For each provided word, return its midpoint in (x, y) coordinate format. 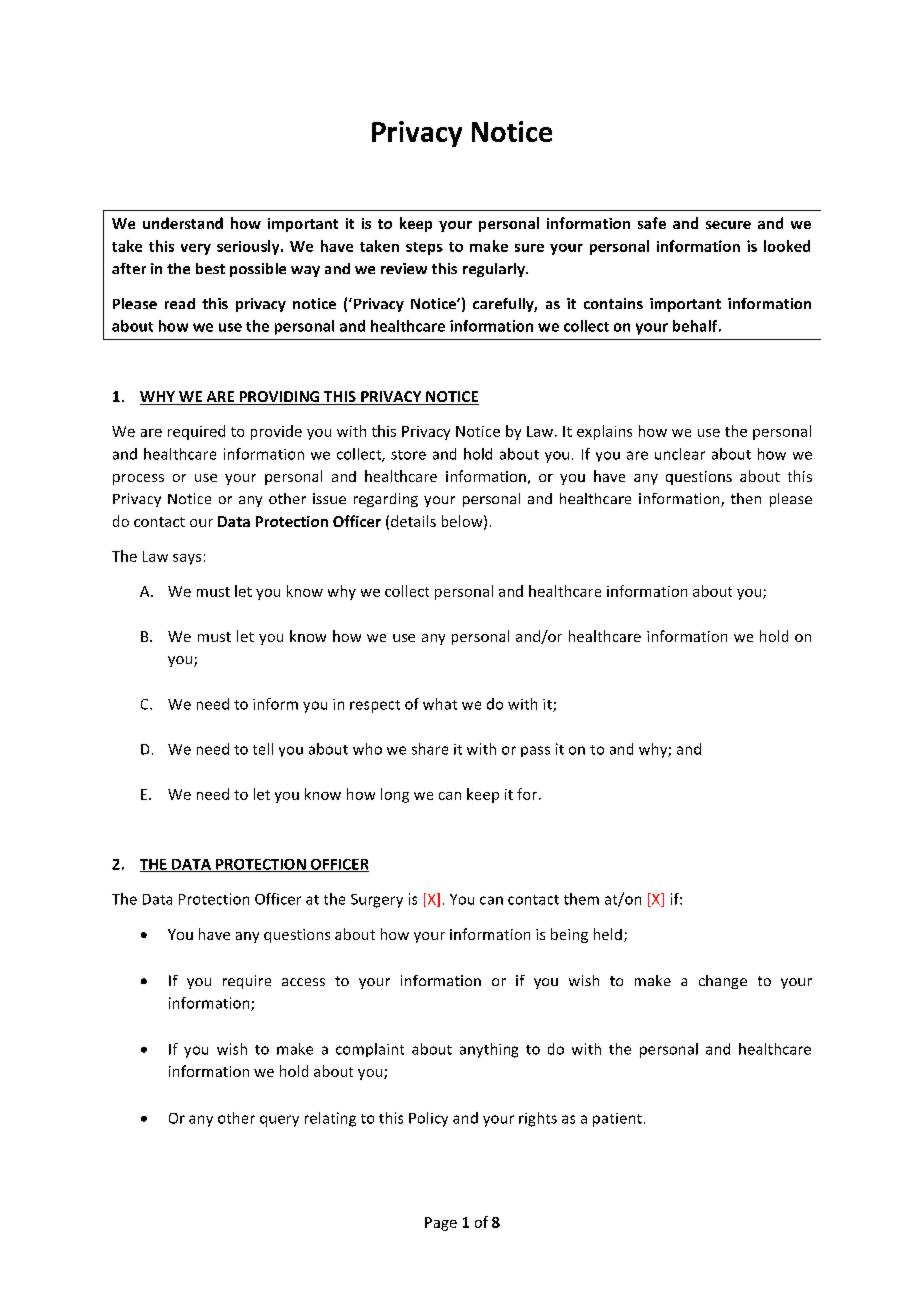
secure (728, 225)
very (196, 249)
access (303, 982)
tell (263, 749)
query (279, 1121)
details (413, 521)
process (138, 479)
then (746, 498)
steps (424, 248)
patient (617, 1120)
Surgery (377, 901)
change (723, 982)
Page (441, 1224)
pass (535, 751)
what (440, 704)
